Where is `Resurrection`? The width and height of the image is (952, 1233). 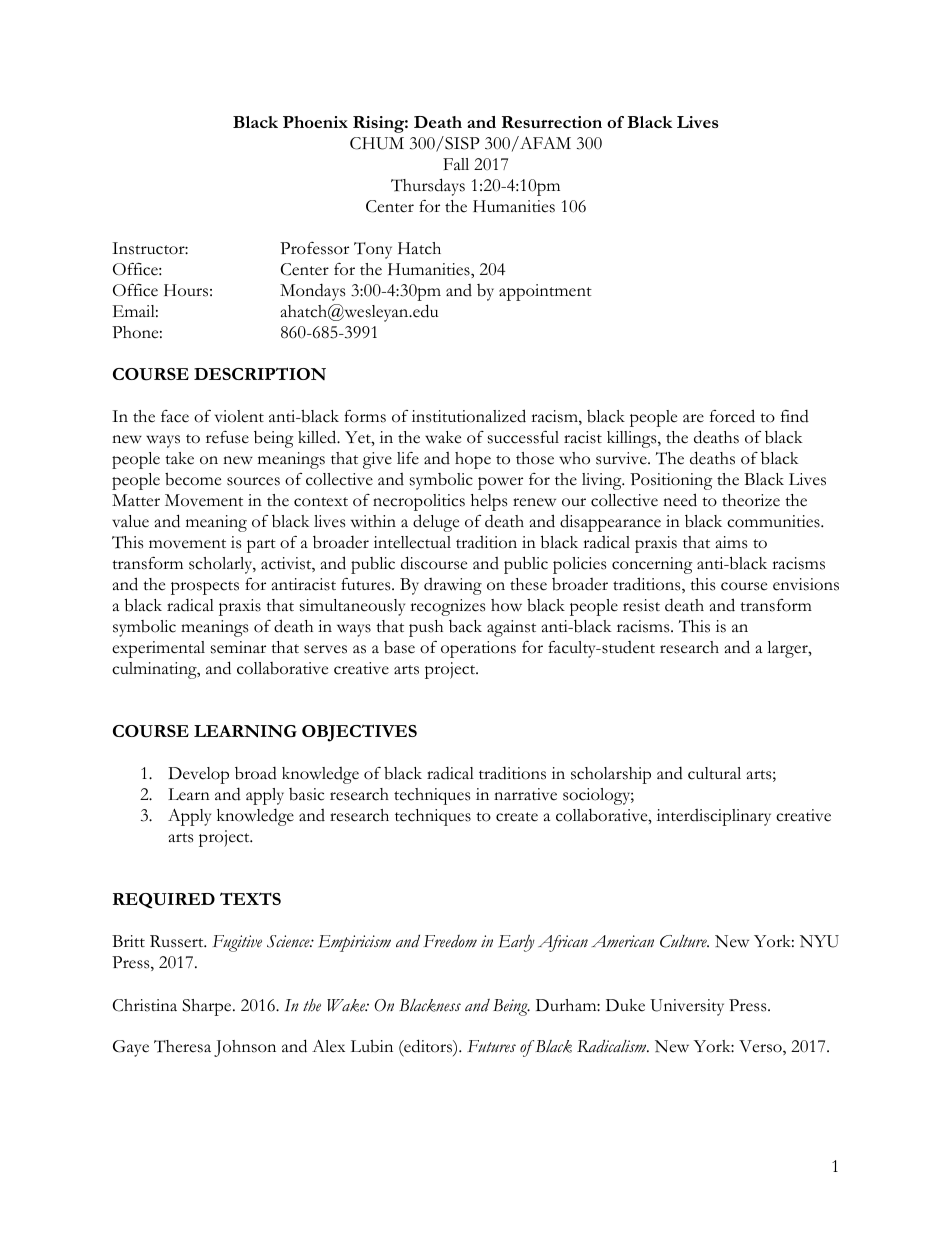 Resurrection is located at coordinates (552, 122).
